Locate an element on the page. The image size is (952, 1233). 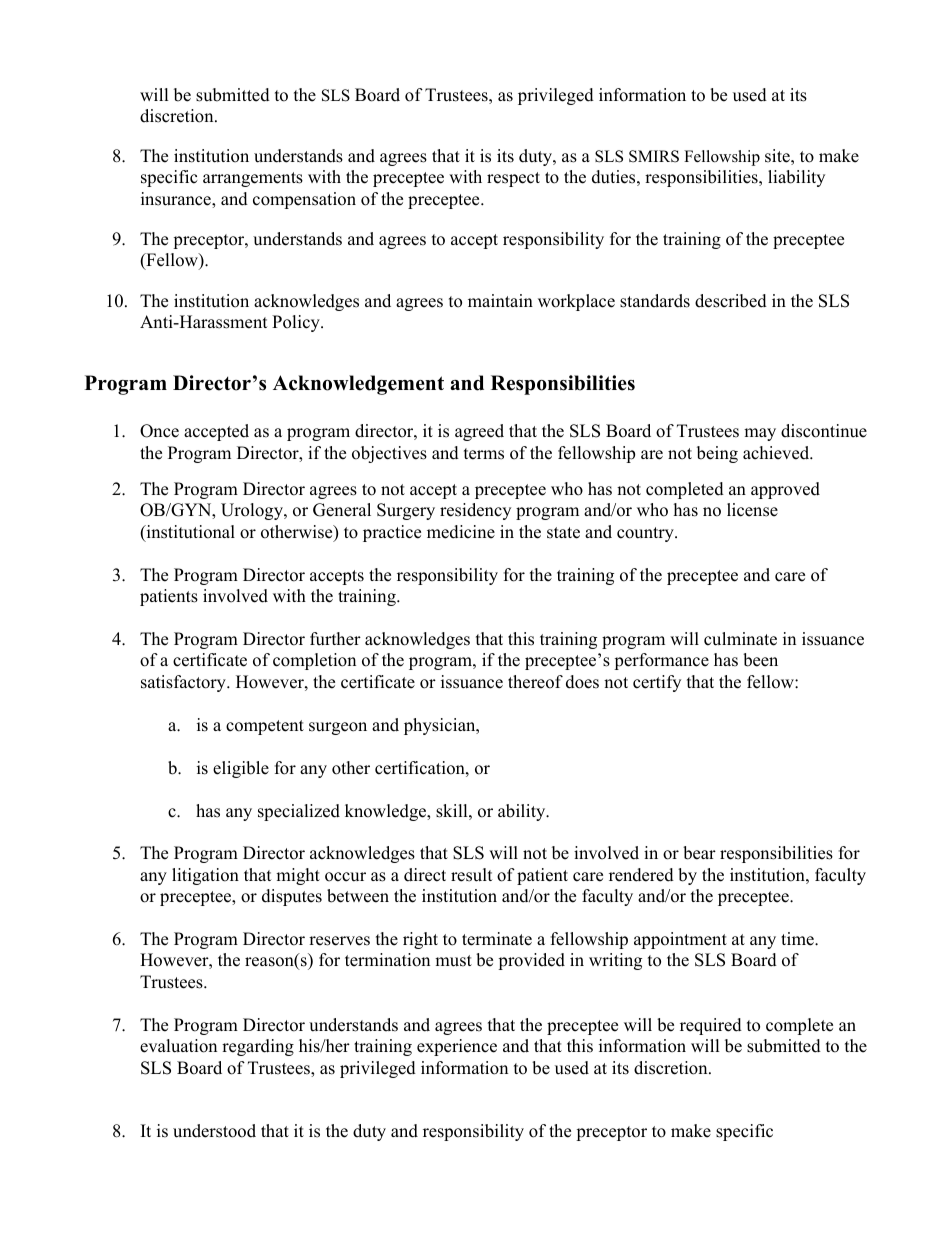
satisfactory is located at coordinates (184, 683).
